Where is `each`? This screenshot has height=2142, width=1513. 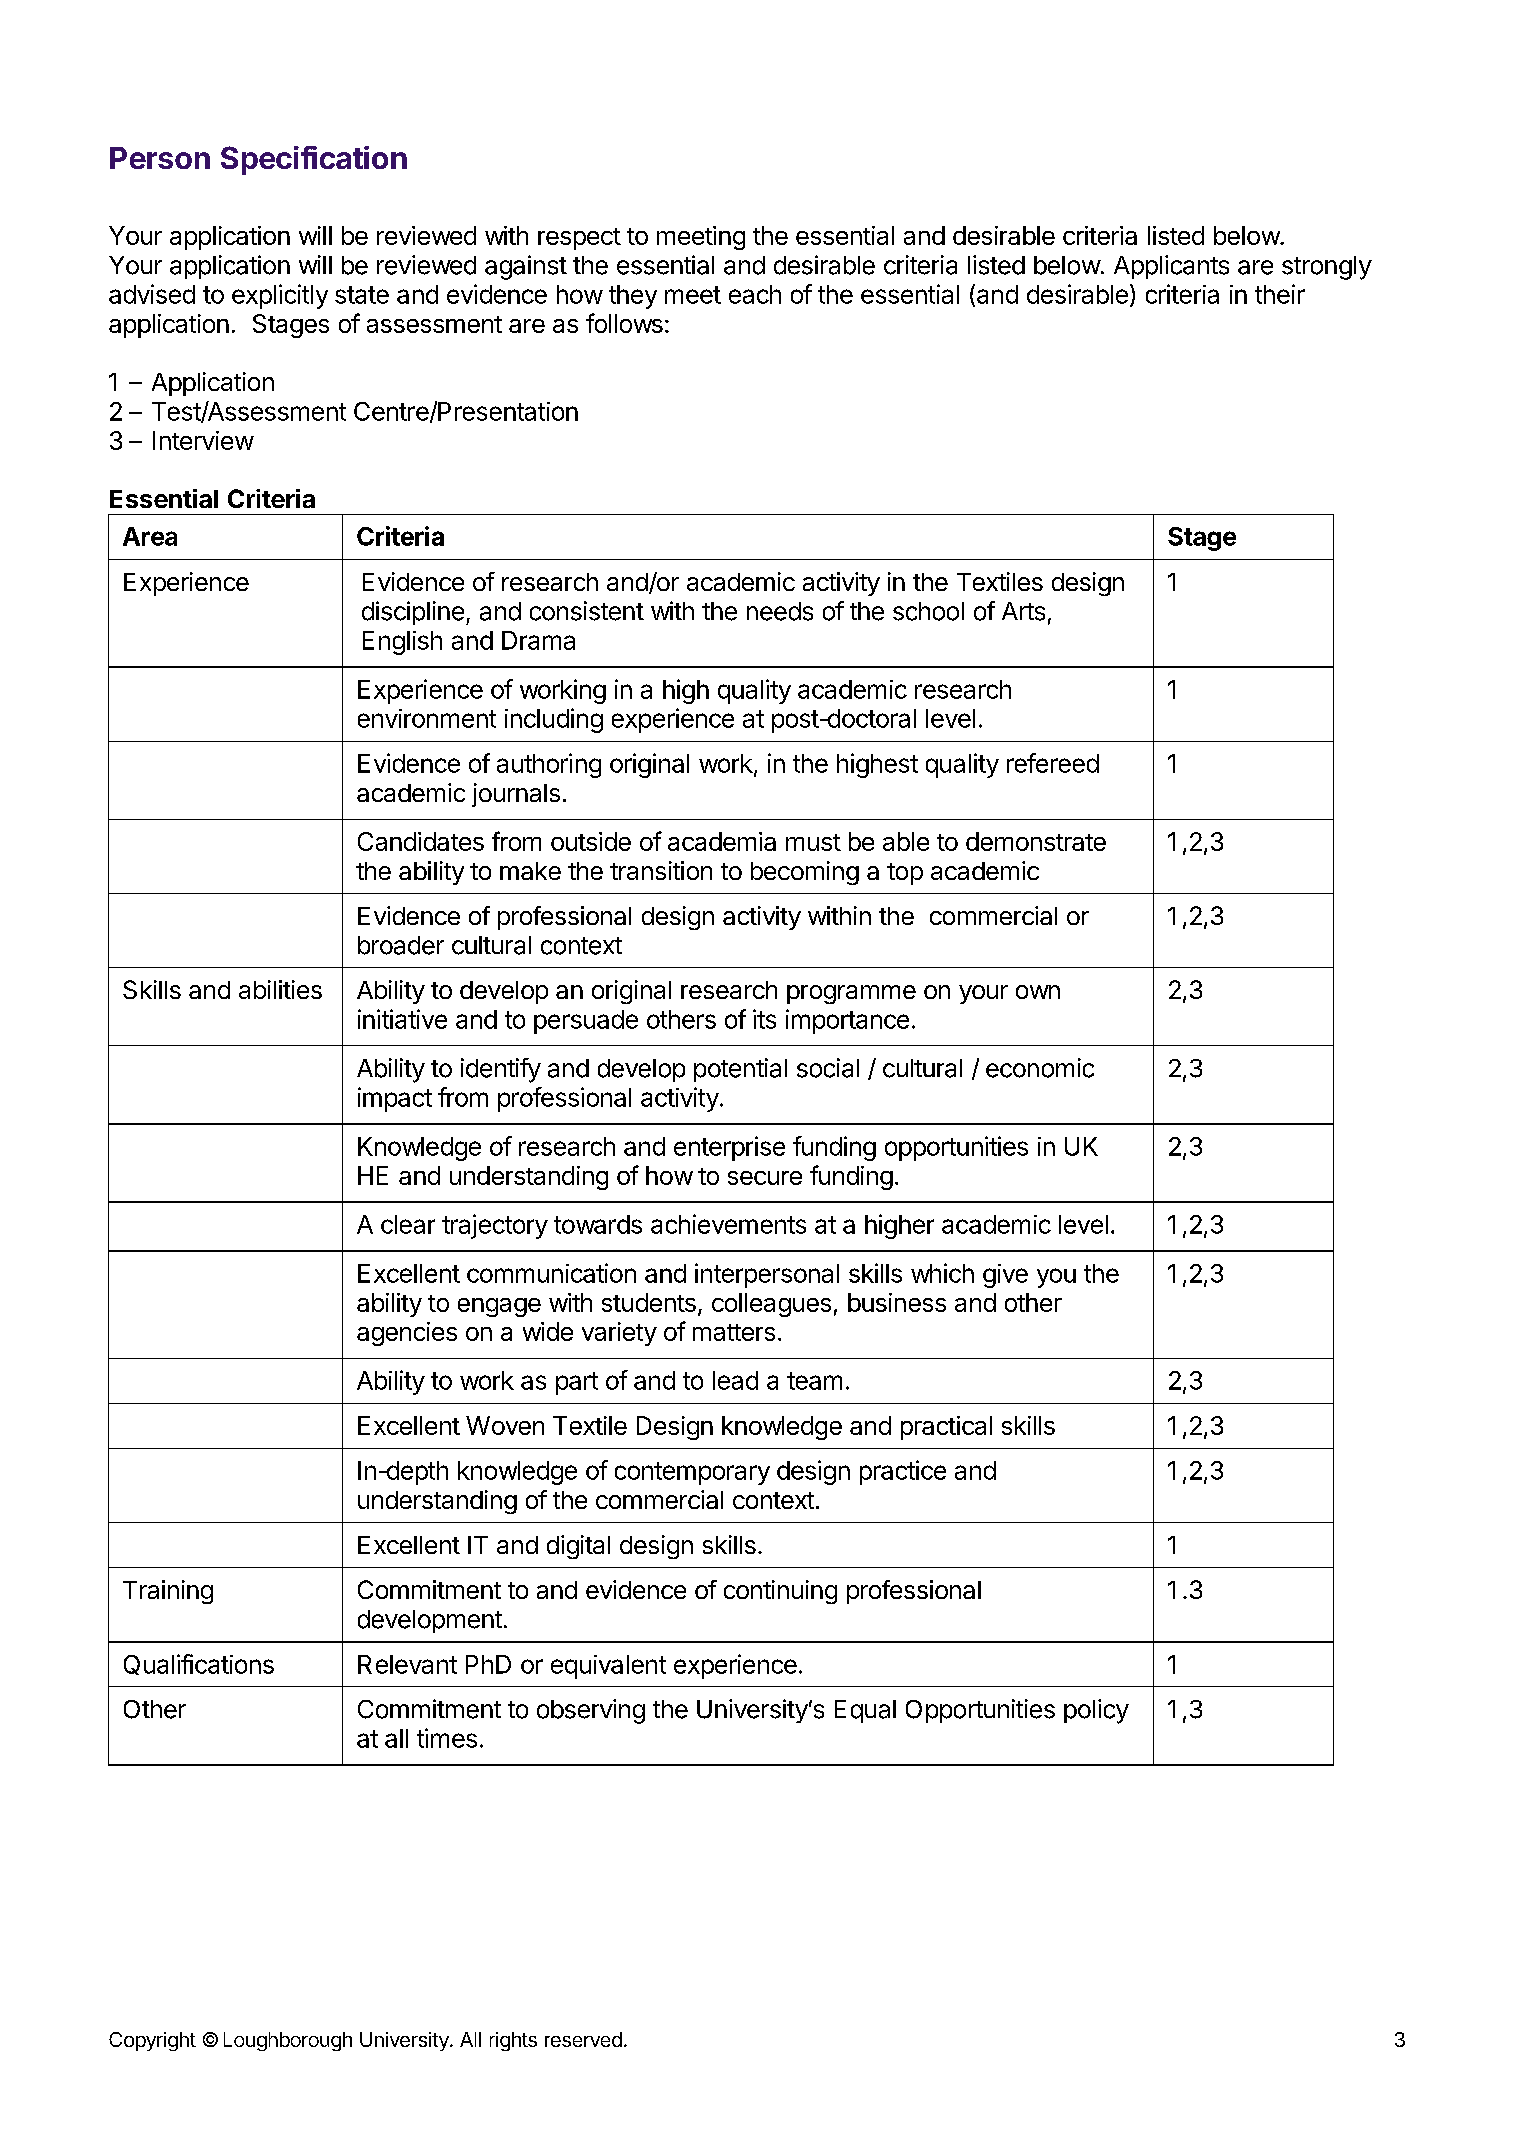 each is located at coordinates (755, 294).
